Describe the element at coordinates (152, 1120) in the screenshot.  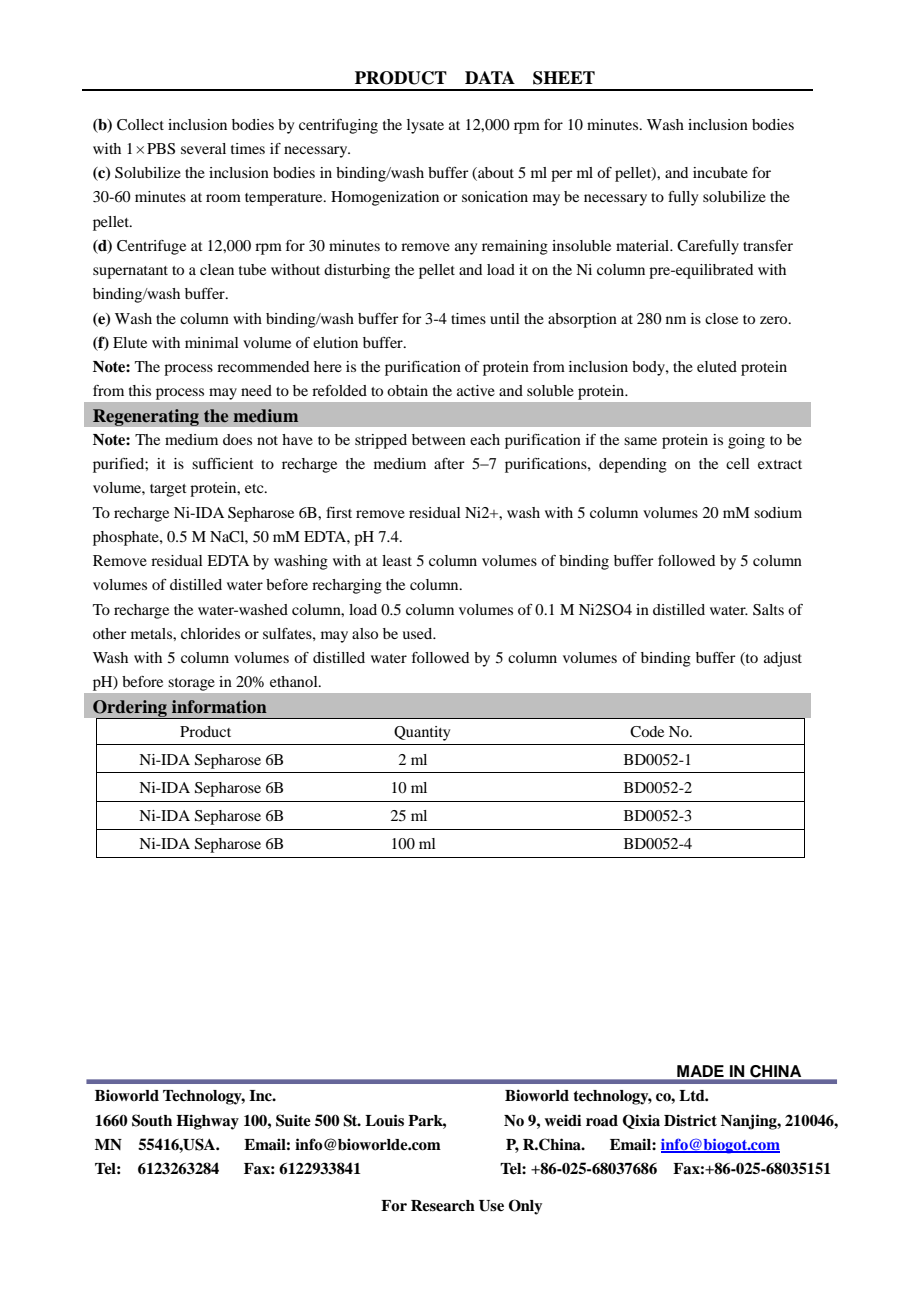
I see `South` at that location.
